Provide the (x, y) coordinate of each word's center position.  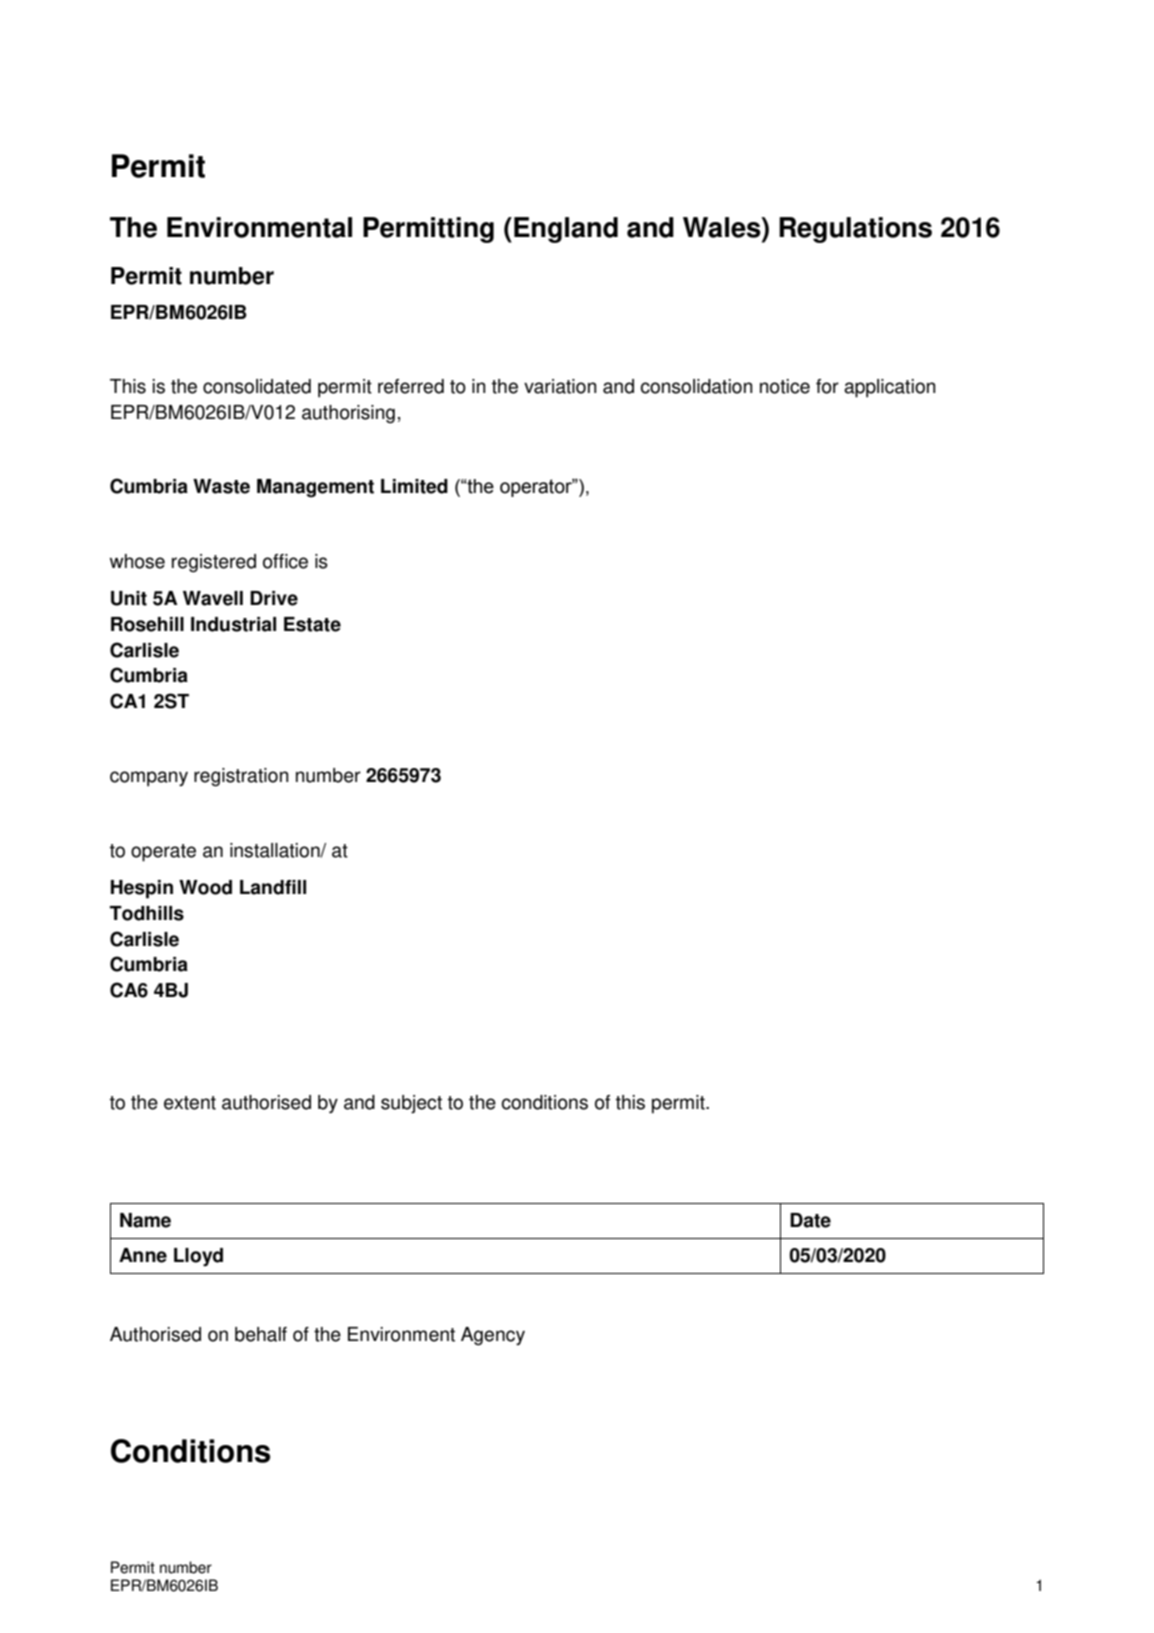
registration (241, 777)
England (566, 230)
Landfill (273, 887)
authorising (348, 414)
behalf (261, 1334)
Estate (312, 624)
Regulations (855, 230)
